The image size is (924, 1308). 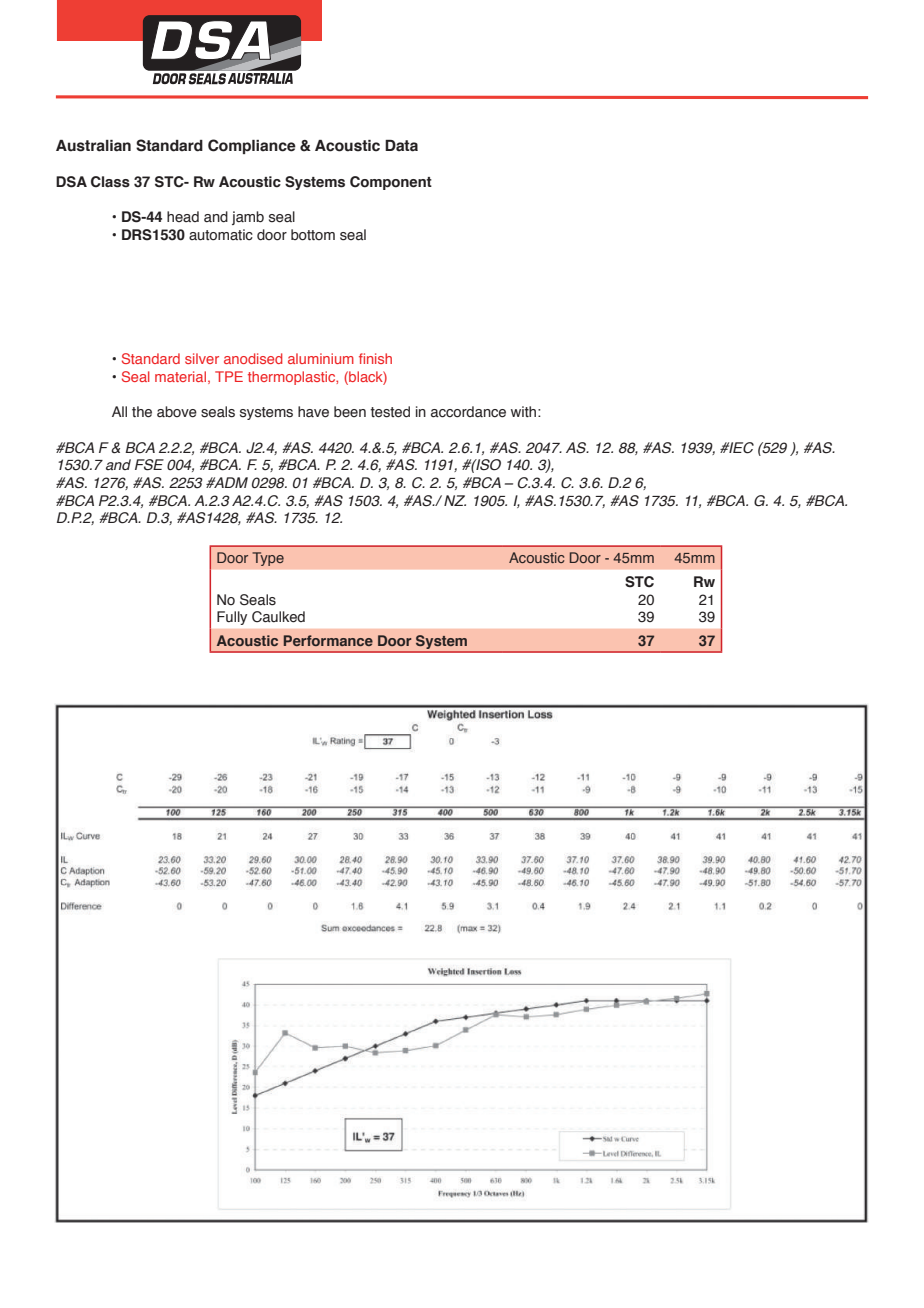 I want to click on tested, so click(x=390, y=412).
